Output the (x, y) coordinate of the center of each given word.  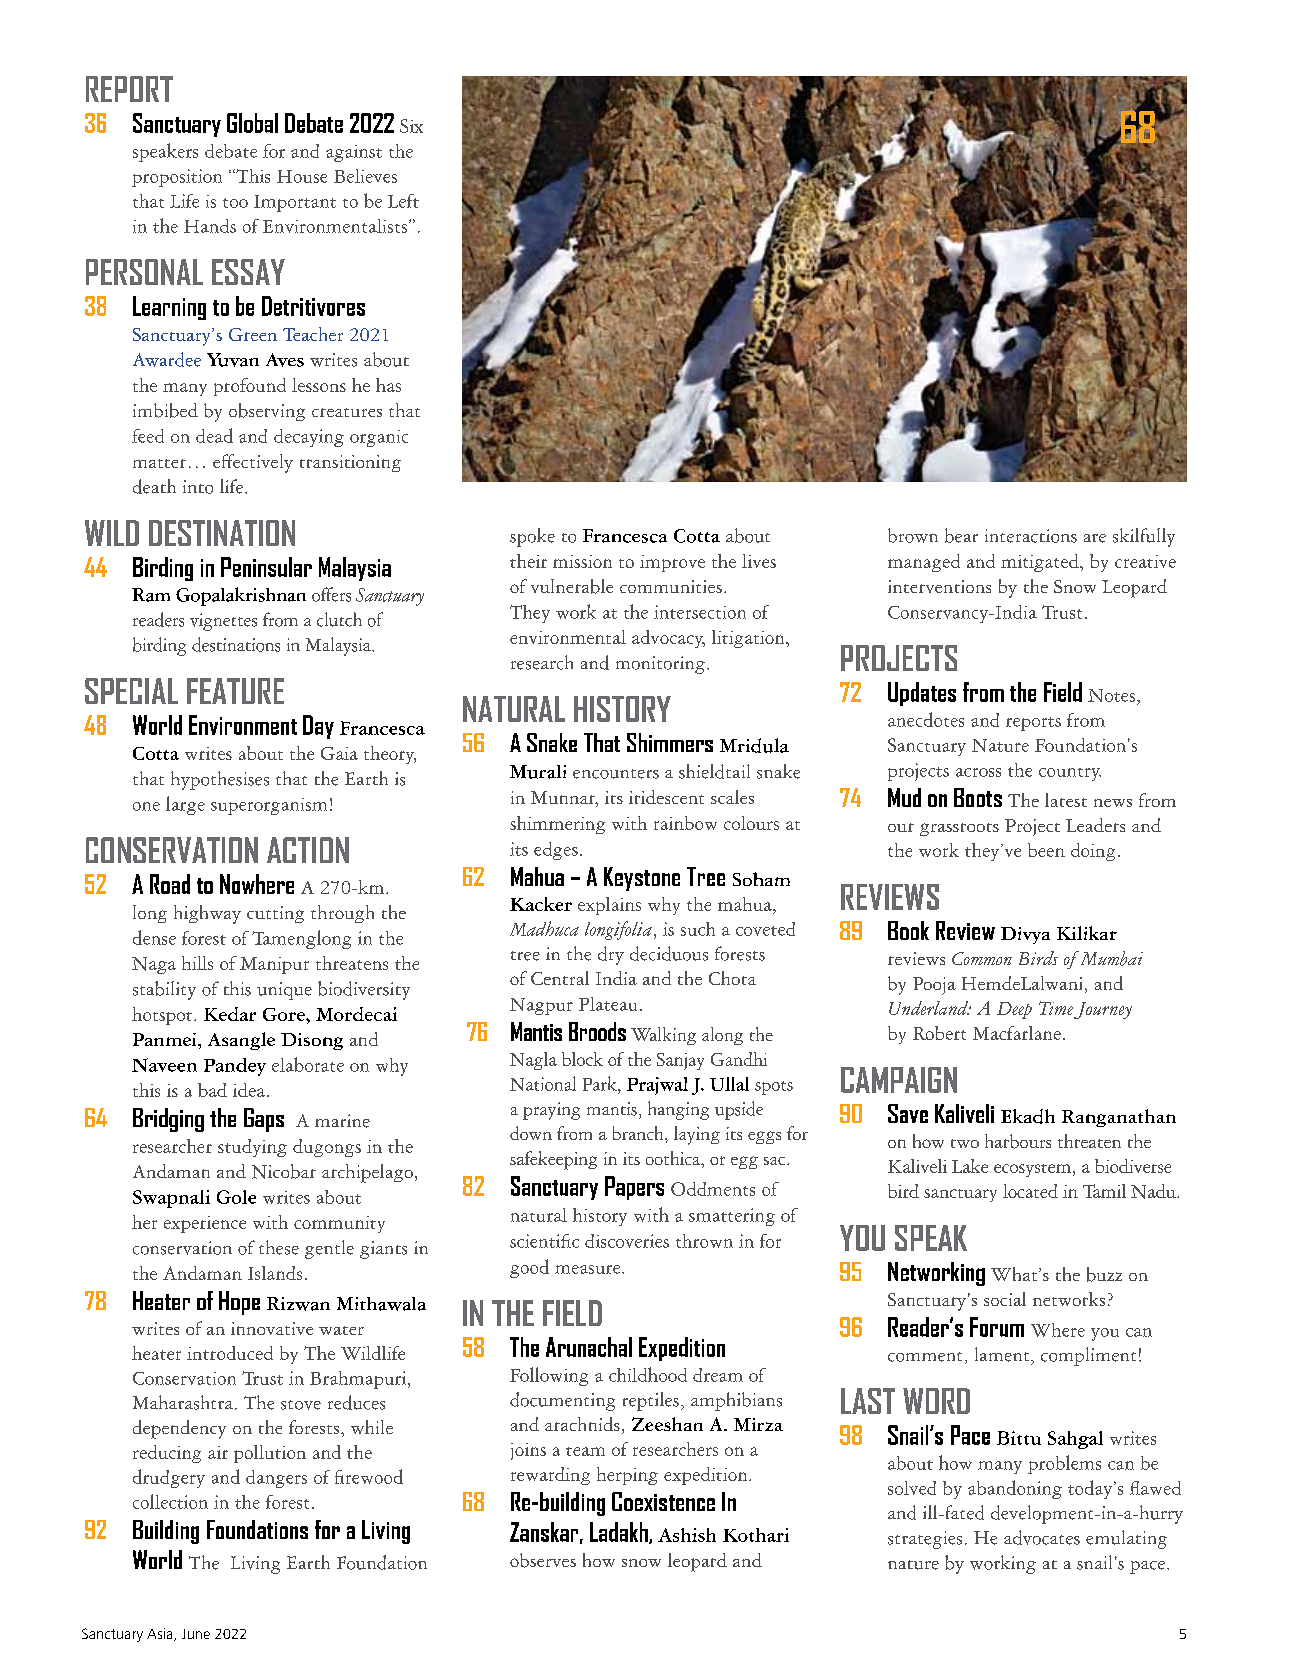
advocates (1042, 1537)
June (196, 1634)
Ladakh (620, 1533)
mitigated (1041, 563)
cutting (275, 914)
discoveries (627, 1241)
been (1046, 850)
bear (961, 535)
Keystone (642, 879)
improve (672, 563)
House (302, 176)
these (279, 1247)
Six (411, 126)
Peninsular (266, 567)
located (1030, 1191)
